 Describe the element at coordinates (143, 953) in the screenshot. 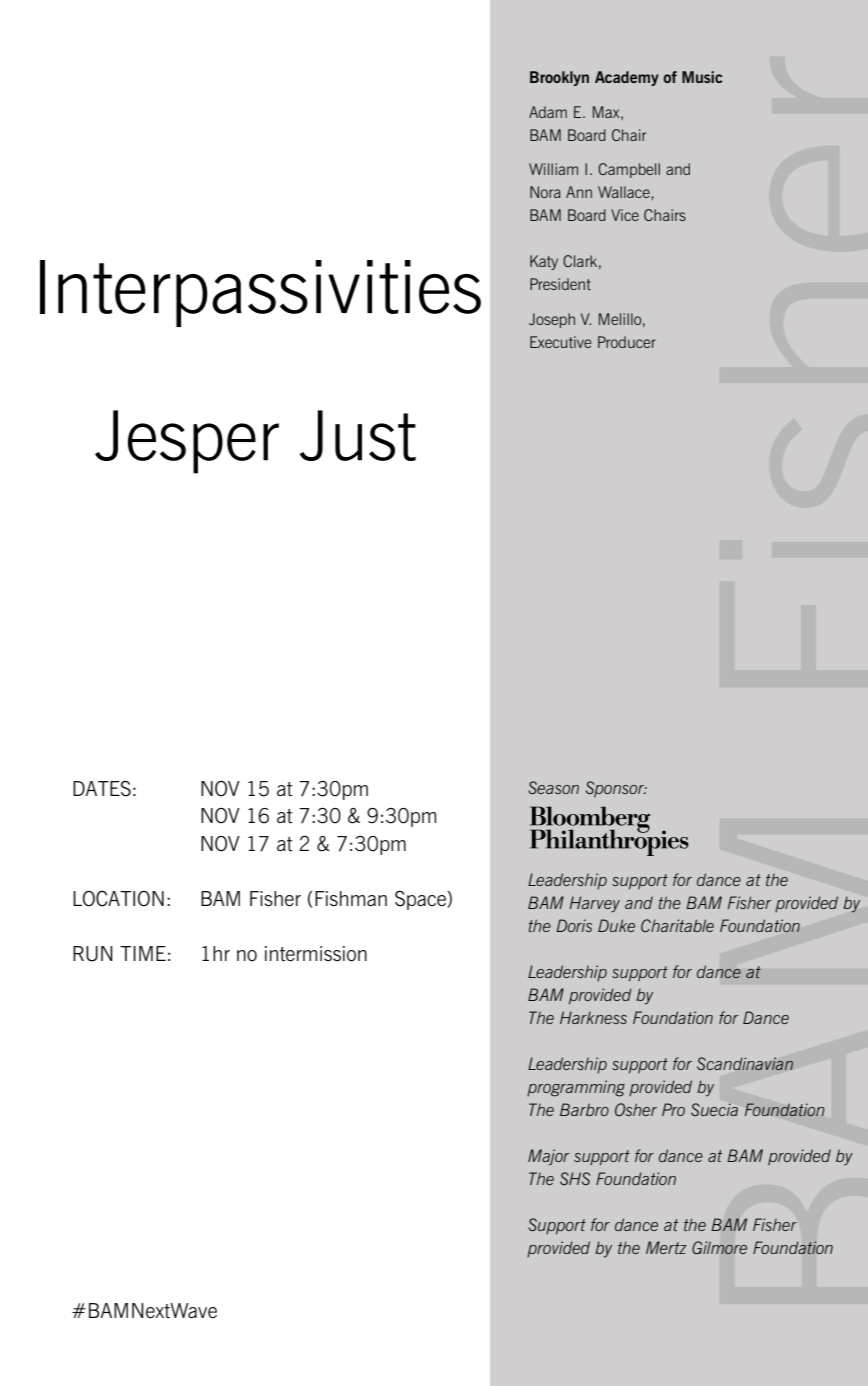

I see `TIME` at that location.
